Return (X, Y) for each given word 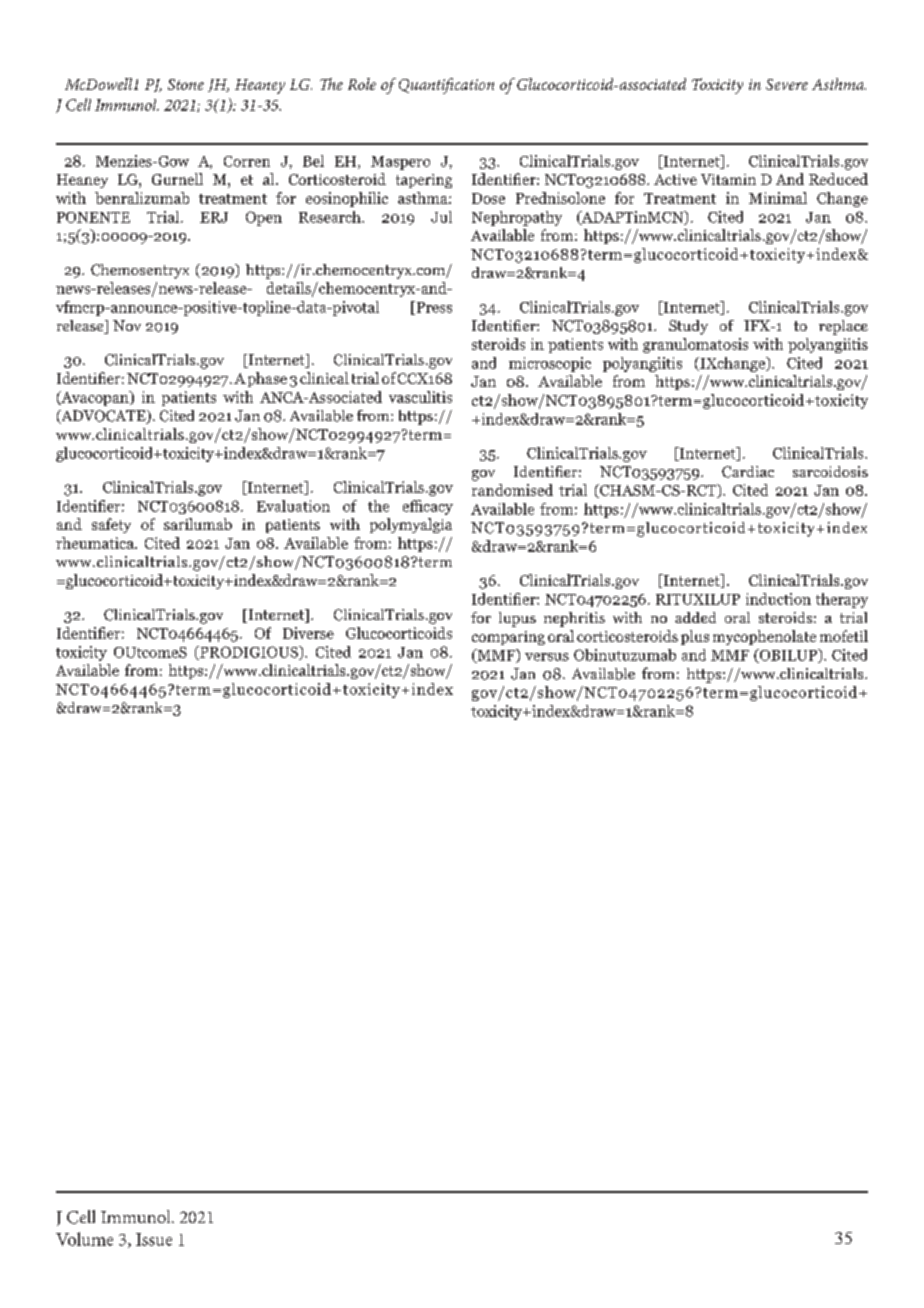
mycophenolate (764, 637)
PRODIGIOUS (249, 653)
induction (778, 599)
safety (111, 525)
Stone (186, 84)
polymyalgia (411, 525)
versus (547, 657)
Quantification (446, 86)
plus (695, 637)
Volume (84, 1239)
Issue (154, 1239)
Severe (787, 84)
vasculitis (420, 397)
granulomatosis (695, 345)
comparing (508, 638)
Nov (127, 325)
